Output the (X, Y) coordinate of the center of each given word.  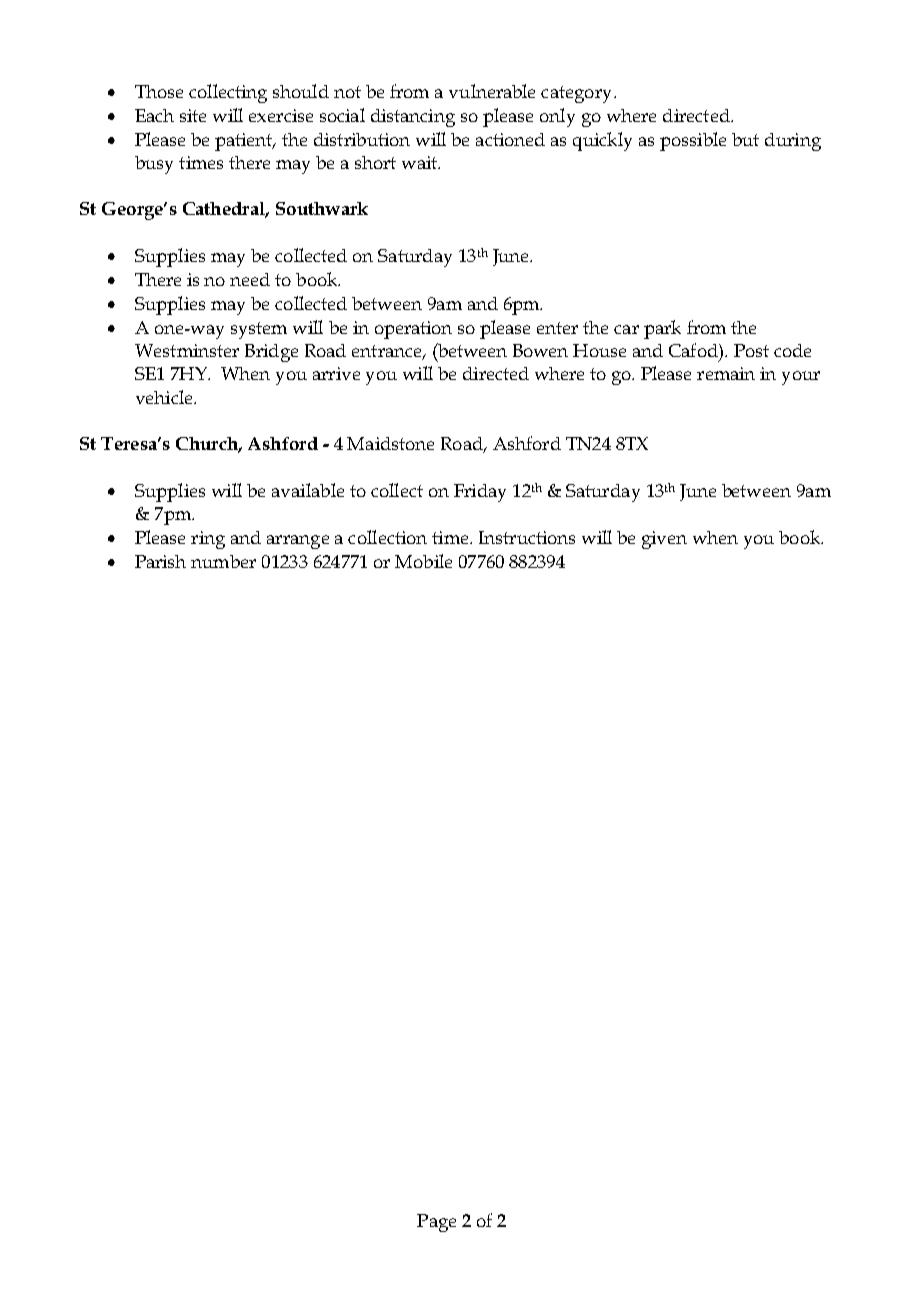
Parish (160, 561)
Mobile (423, 561)
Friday (480, 493)
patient (245, 142)
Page (436, 1223)
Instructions (527, 537)
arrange (298, 542)
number (223, 561)
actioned (510, 139)
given (664, 540)
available (308, 490)
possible (693, 141)
